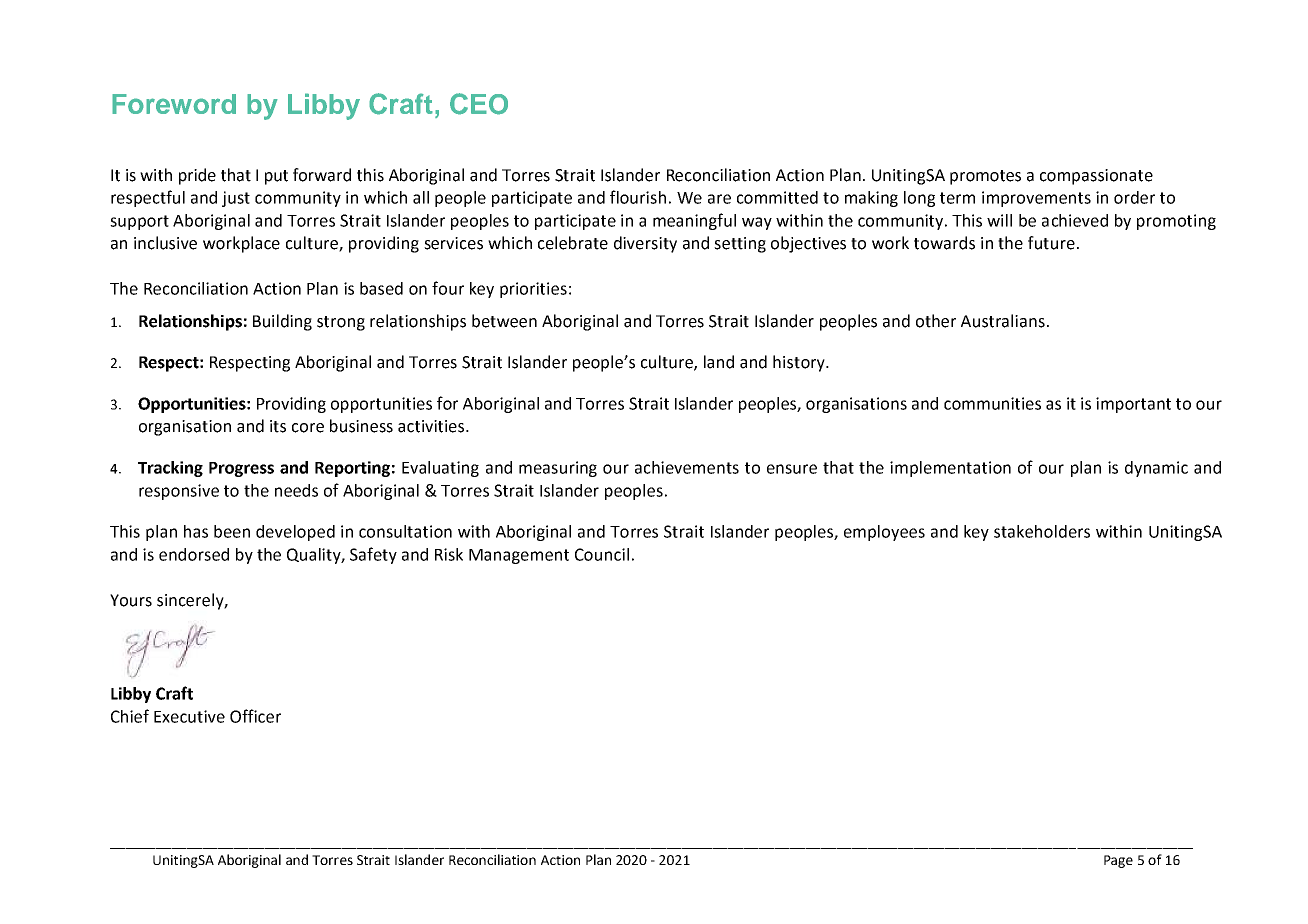  Describe the element at coordinates (479, 104) in the document. I see `CEO` at that location.
